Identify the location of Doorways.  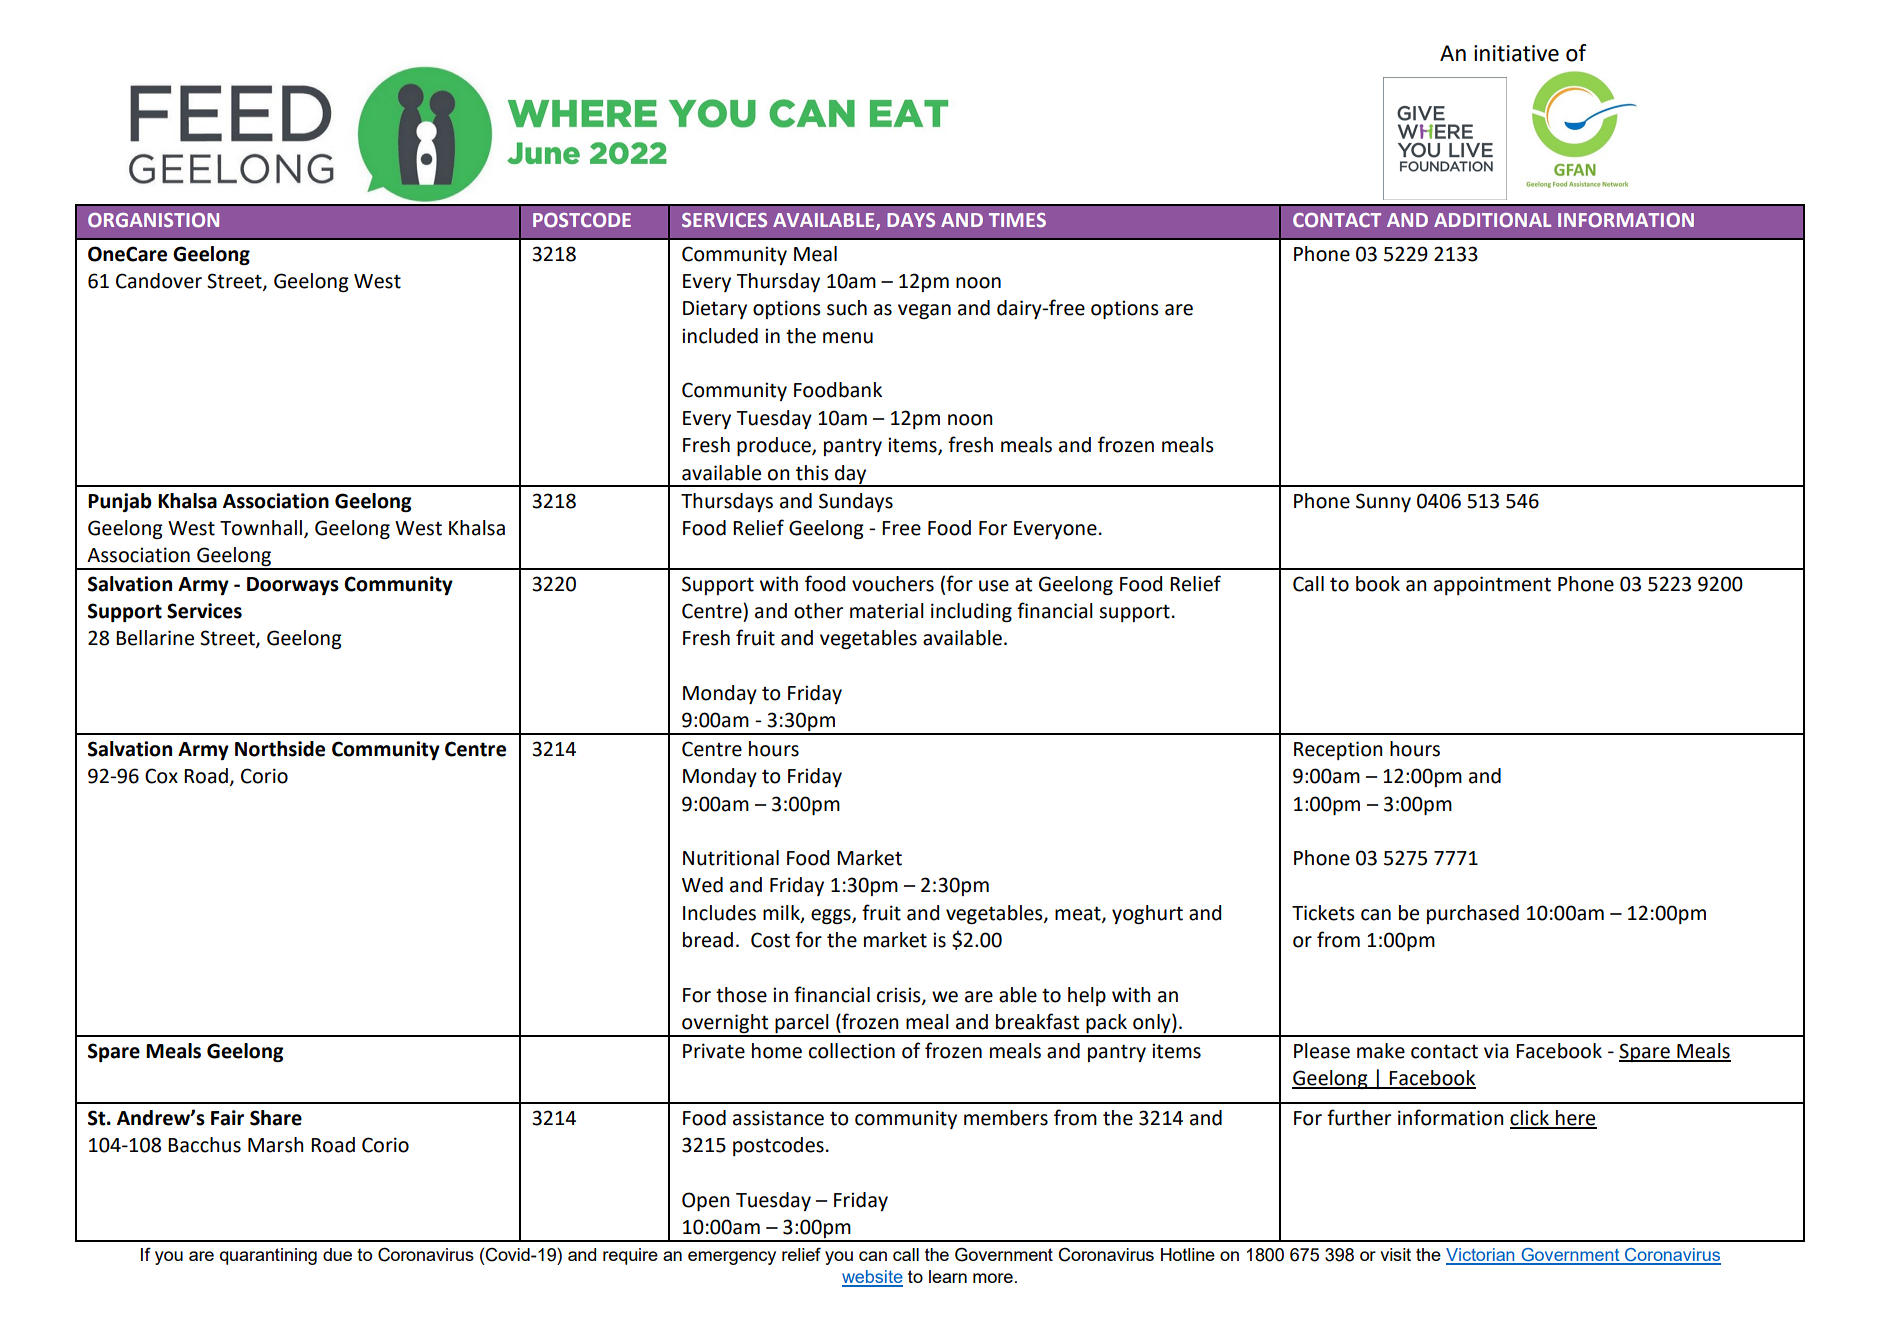
(293, 586).
